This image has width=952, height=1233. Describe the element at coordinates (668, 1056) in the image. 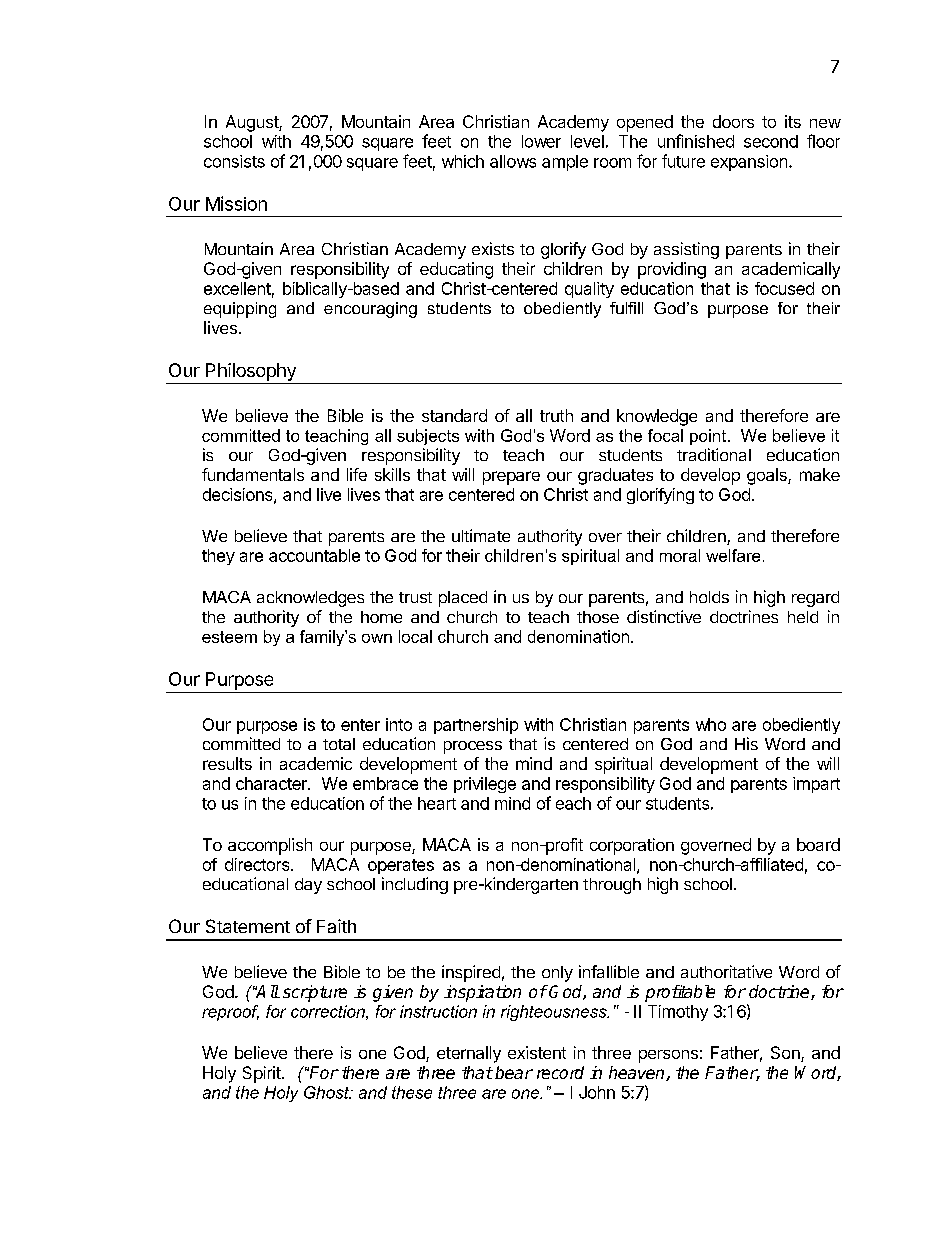

I see `persons` at that location.
